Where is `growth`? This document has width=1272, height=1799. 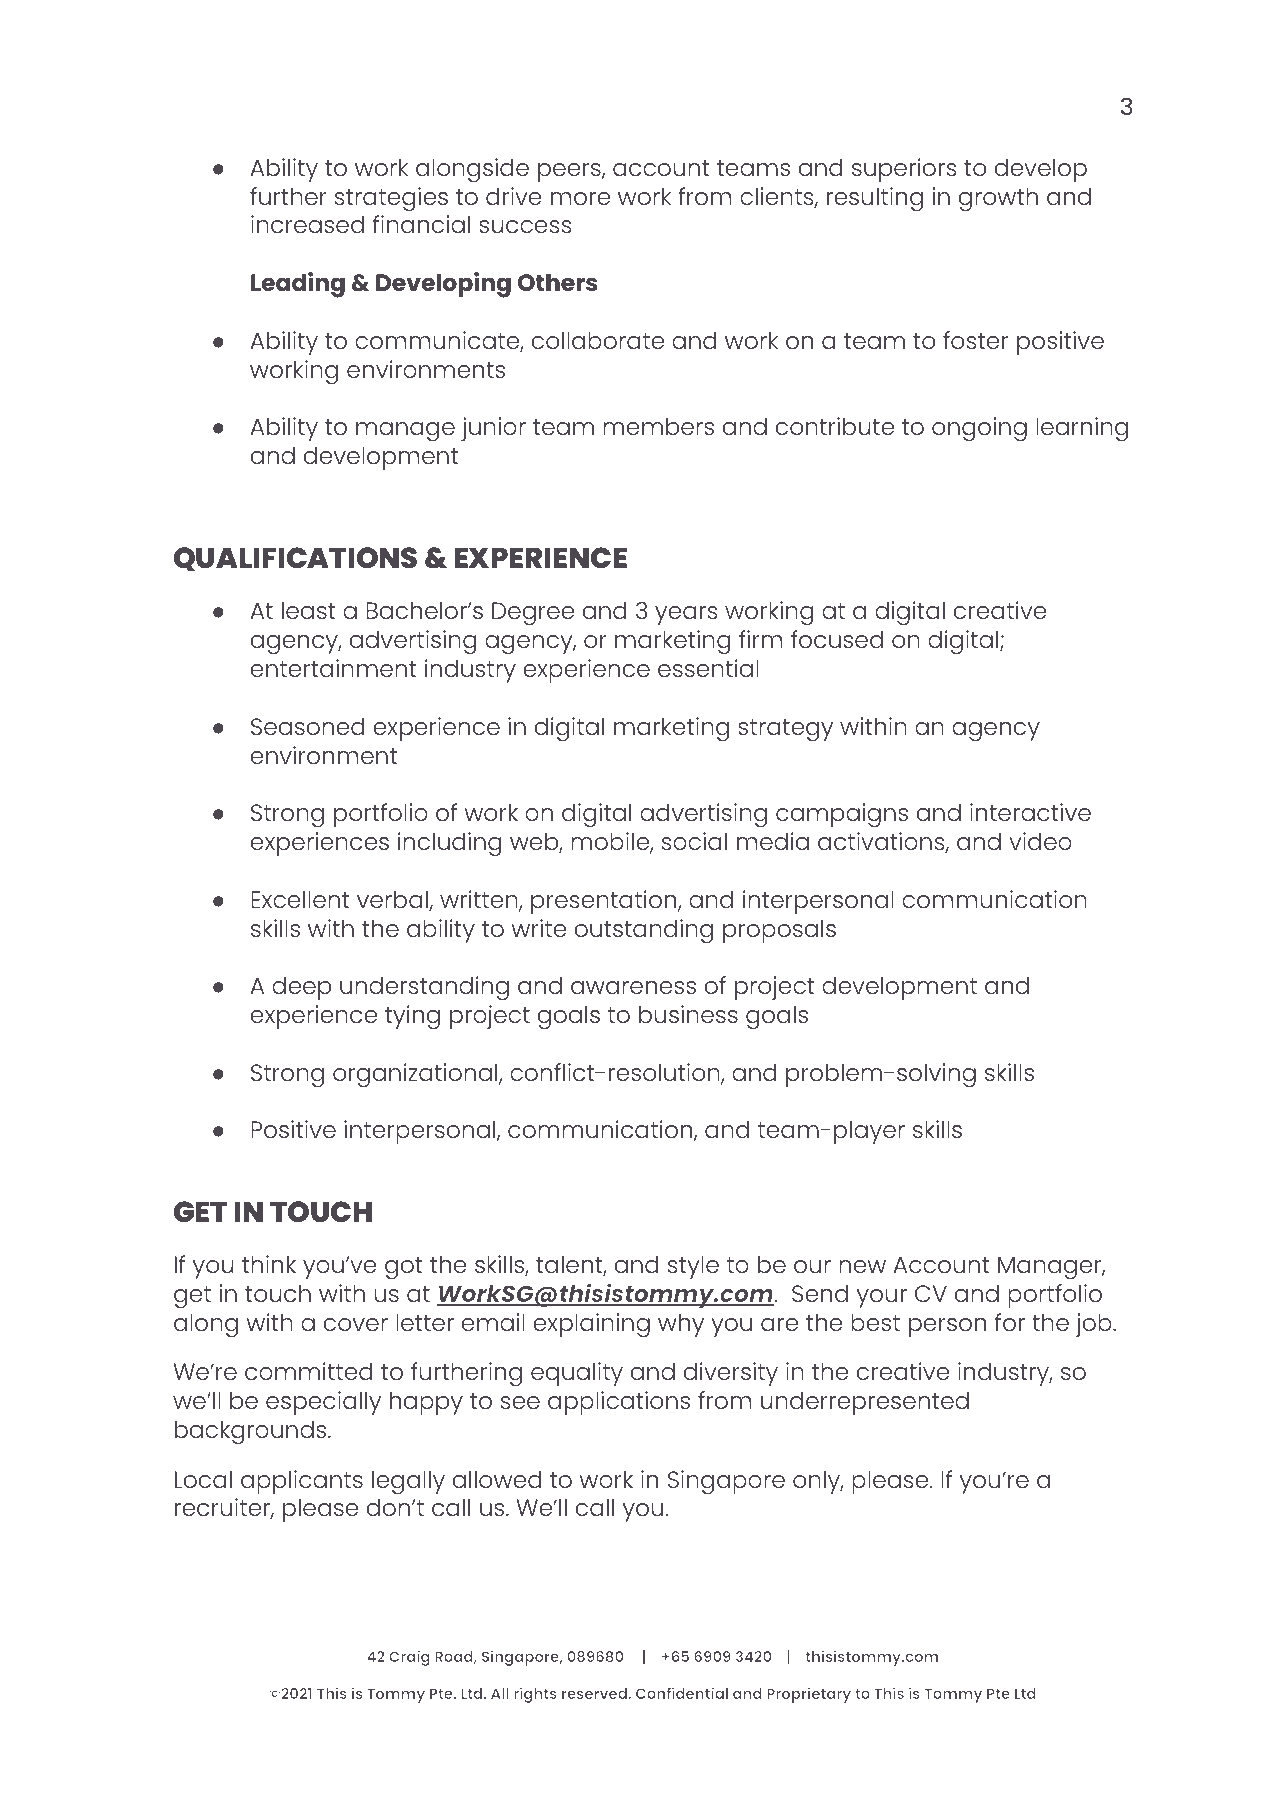
growth is located at coordinates (998, 199).
